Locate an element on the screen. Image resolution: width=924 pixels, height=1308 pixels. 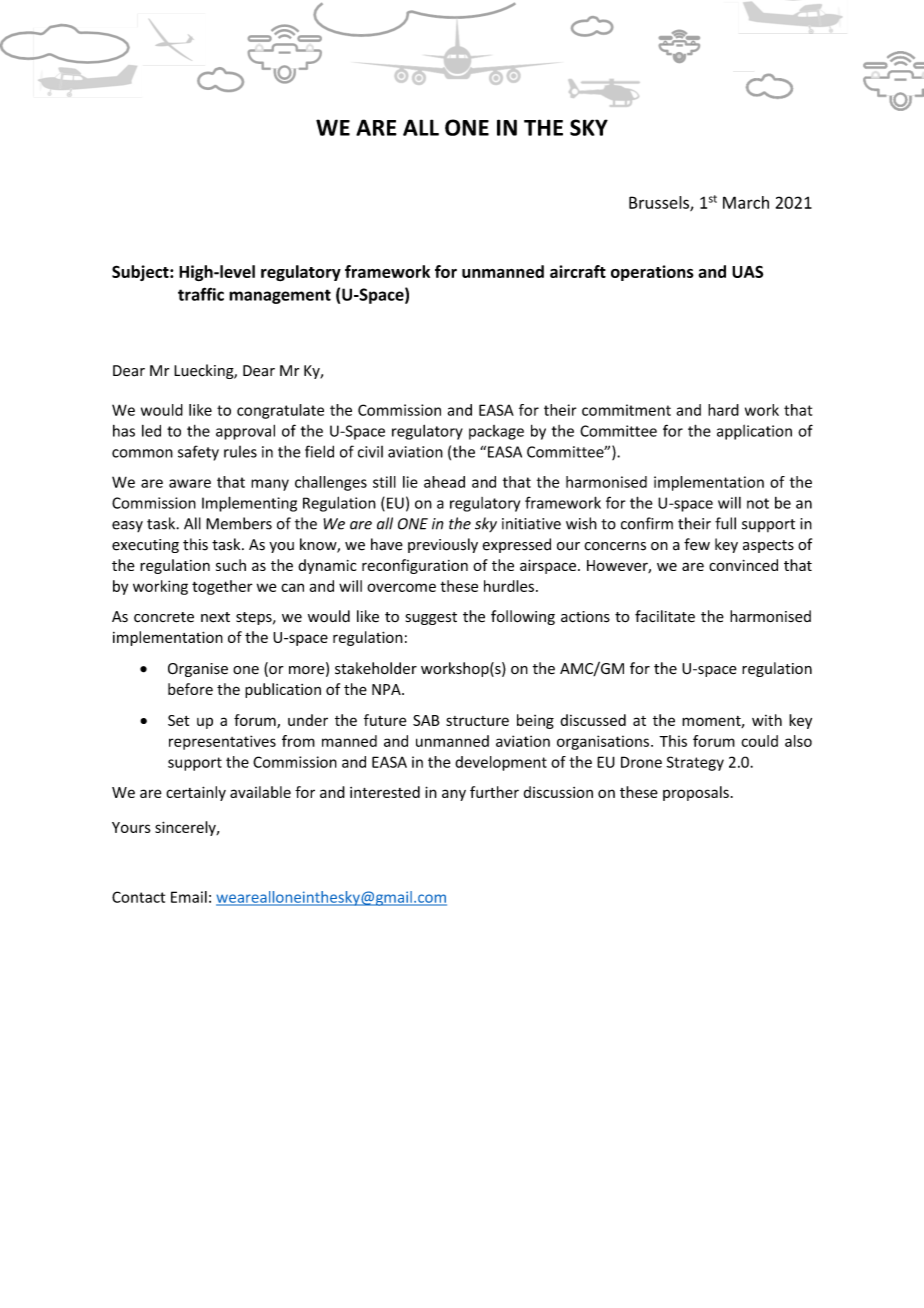
aircraft is located at coordinates (578, 271).
